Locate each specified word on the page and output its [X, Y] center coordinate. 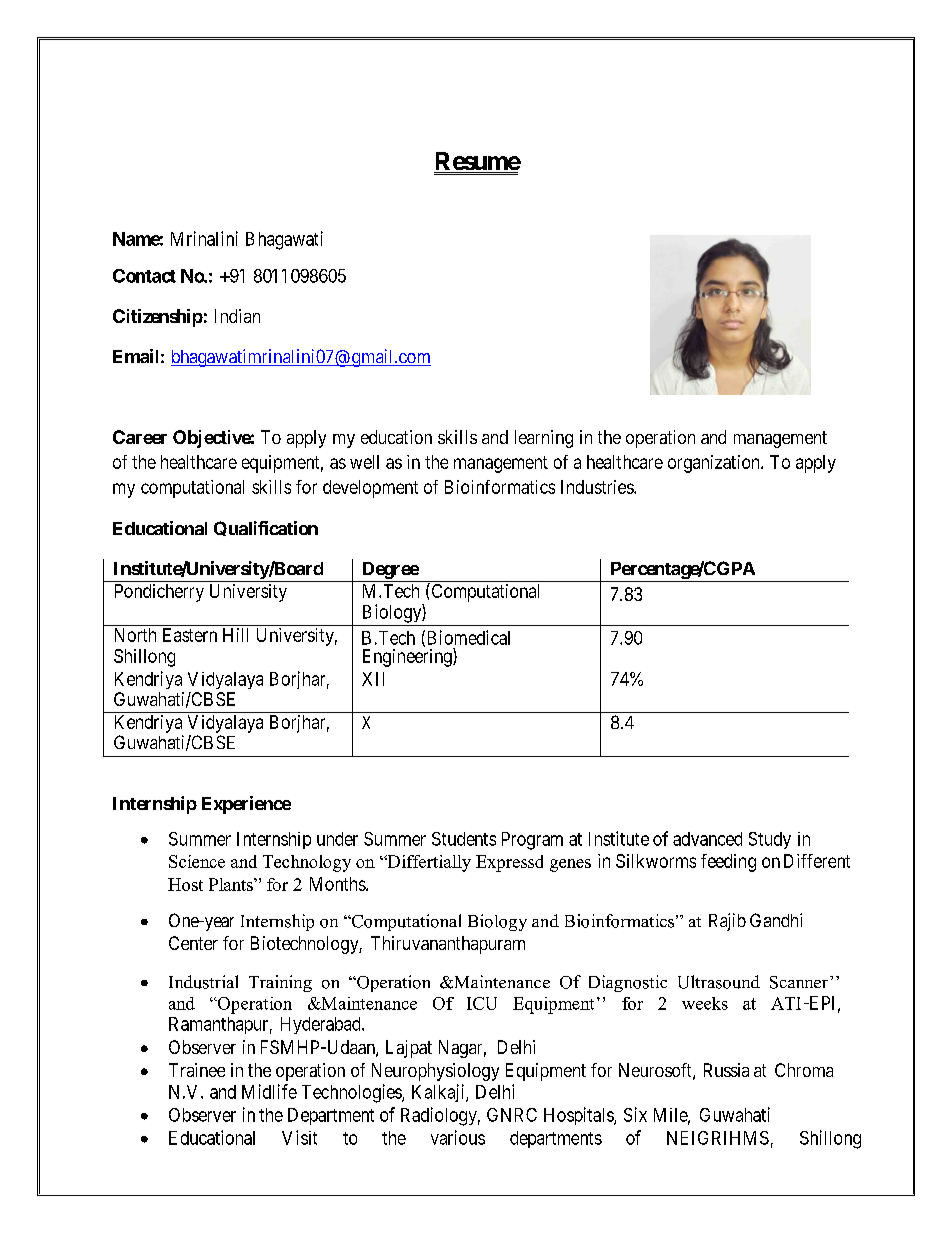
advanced [707, 839]
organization [715, 464]
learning [544, 439]
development [370, 489]
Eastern [190, 635]
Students [464, 839]
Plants [232, 884]
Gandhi [776, 920]
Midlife [269, 1091]
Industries [598, 487]
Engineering [408, 657]
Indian [237, 316]
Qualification [266, 528]
